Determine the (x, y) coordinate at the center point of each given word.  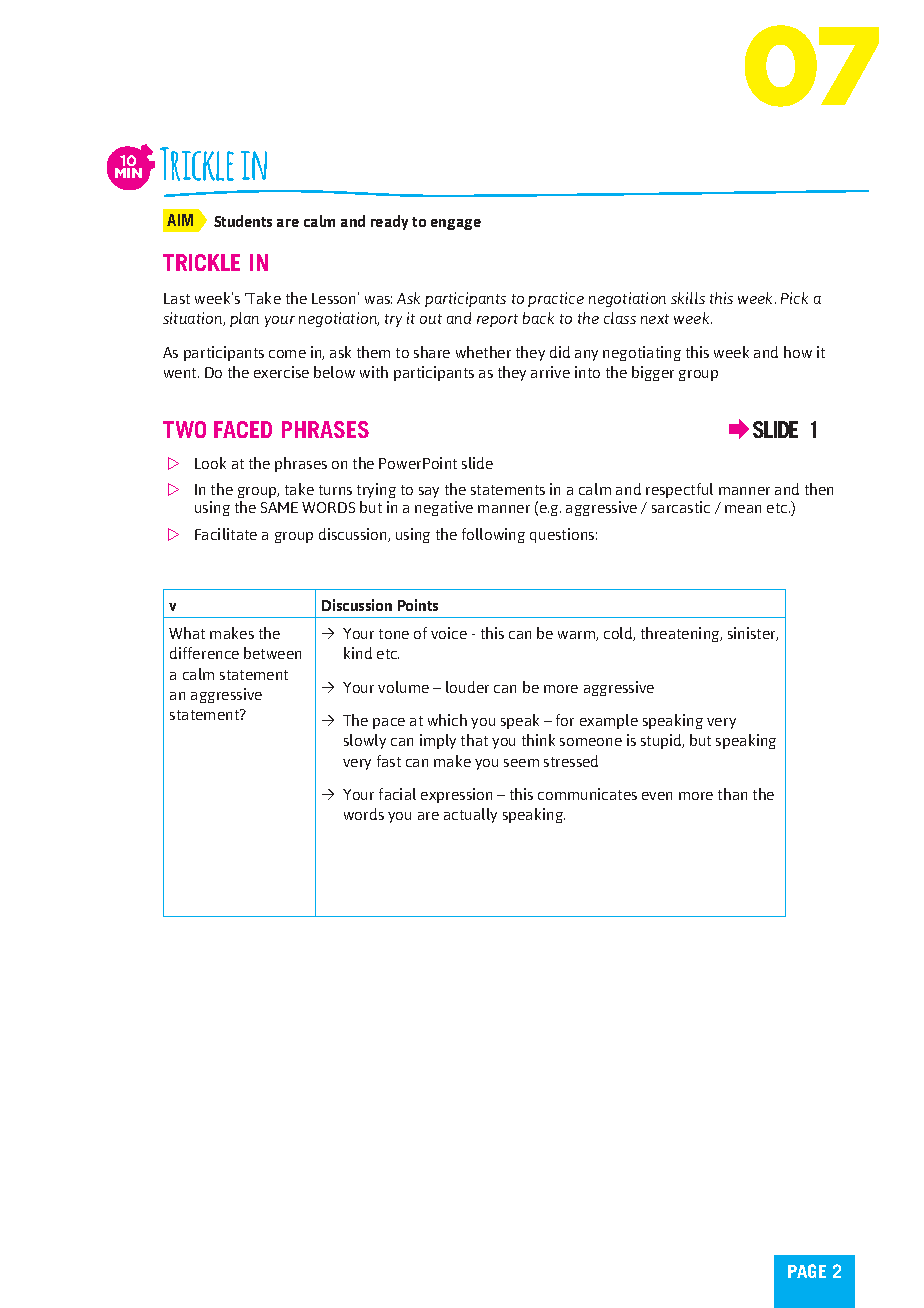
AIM (180, 220)
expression (456, 795)
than (732, 794)
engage (456, 224)
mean (743, 509)
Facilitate (226, 534)
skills (688, 298)
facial (397, 794)
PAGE (807, 1271)
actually (470, 815)
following (493, 535)
